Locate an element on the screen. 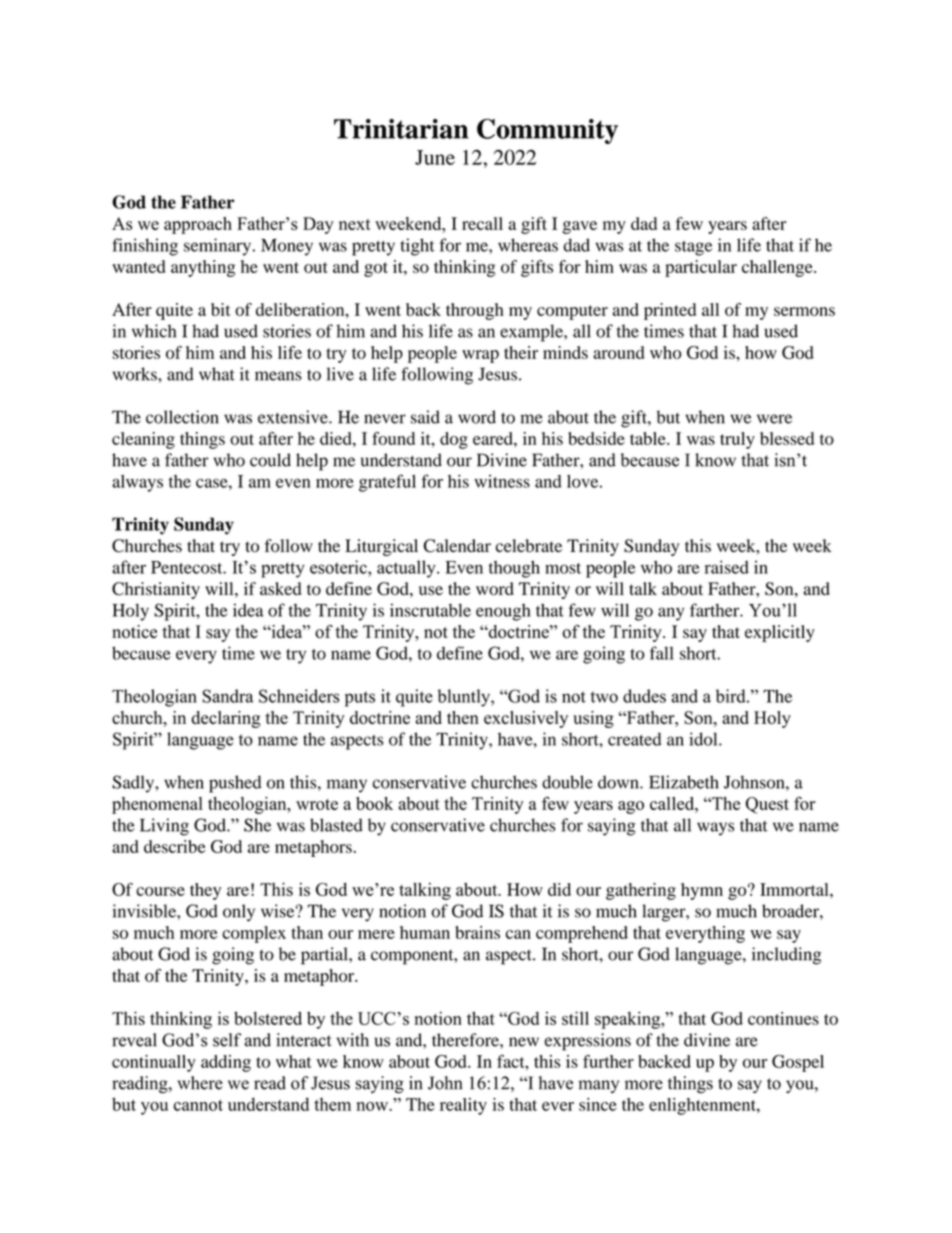  collection is located at coordinates (182, 417).
